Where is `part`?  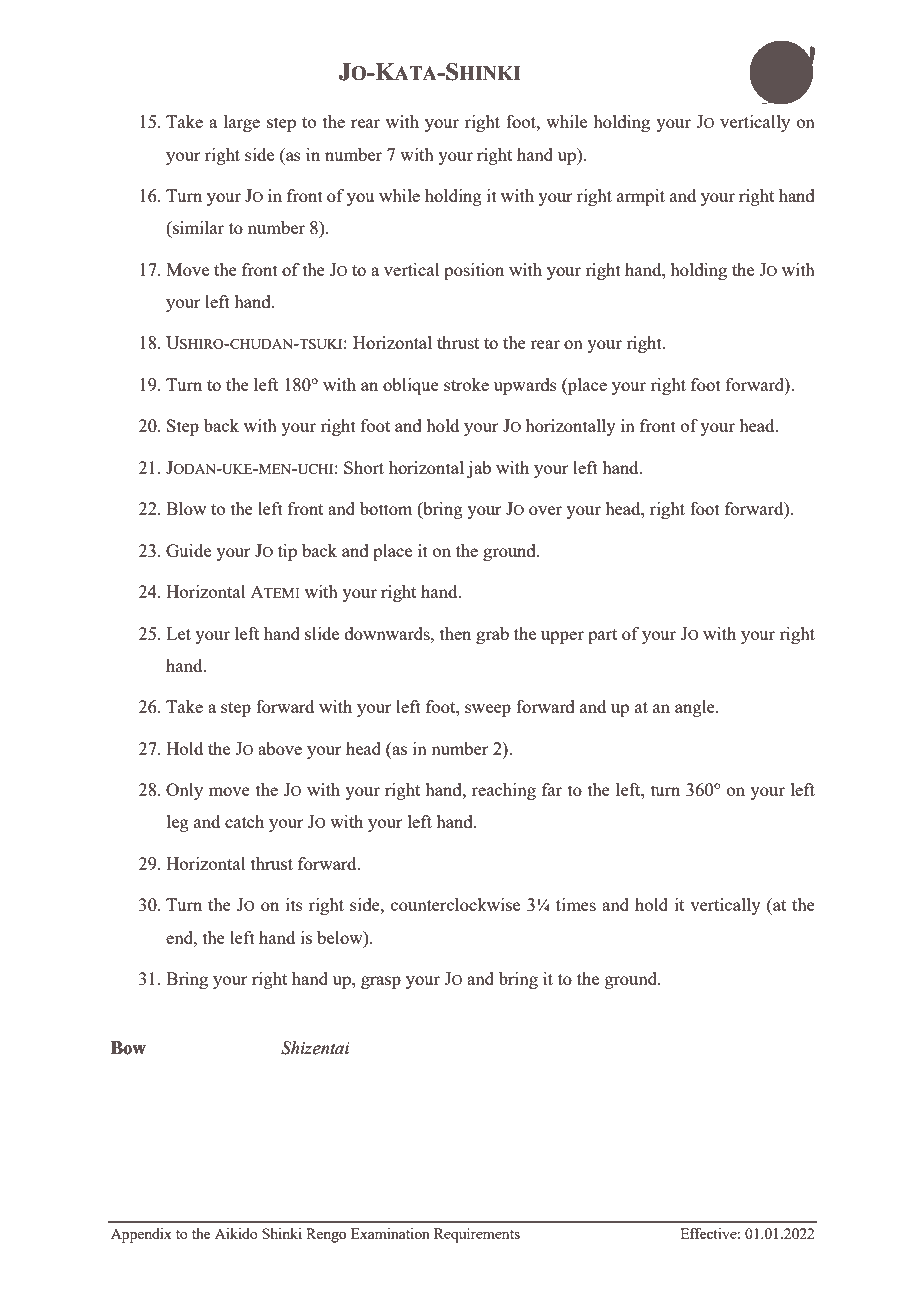 part is located at coordinates (602, 636).
